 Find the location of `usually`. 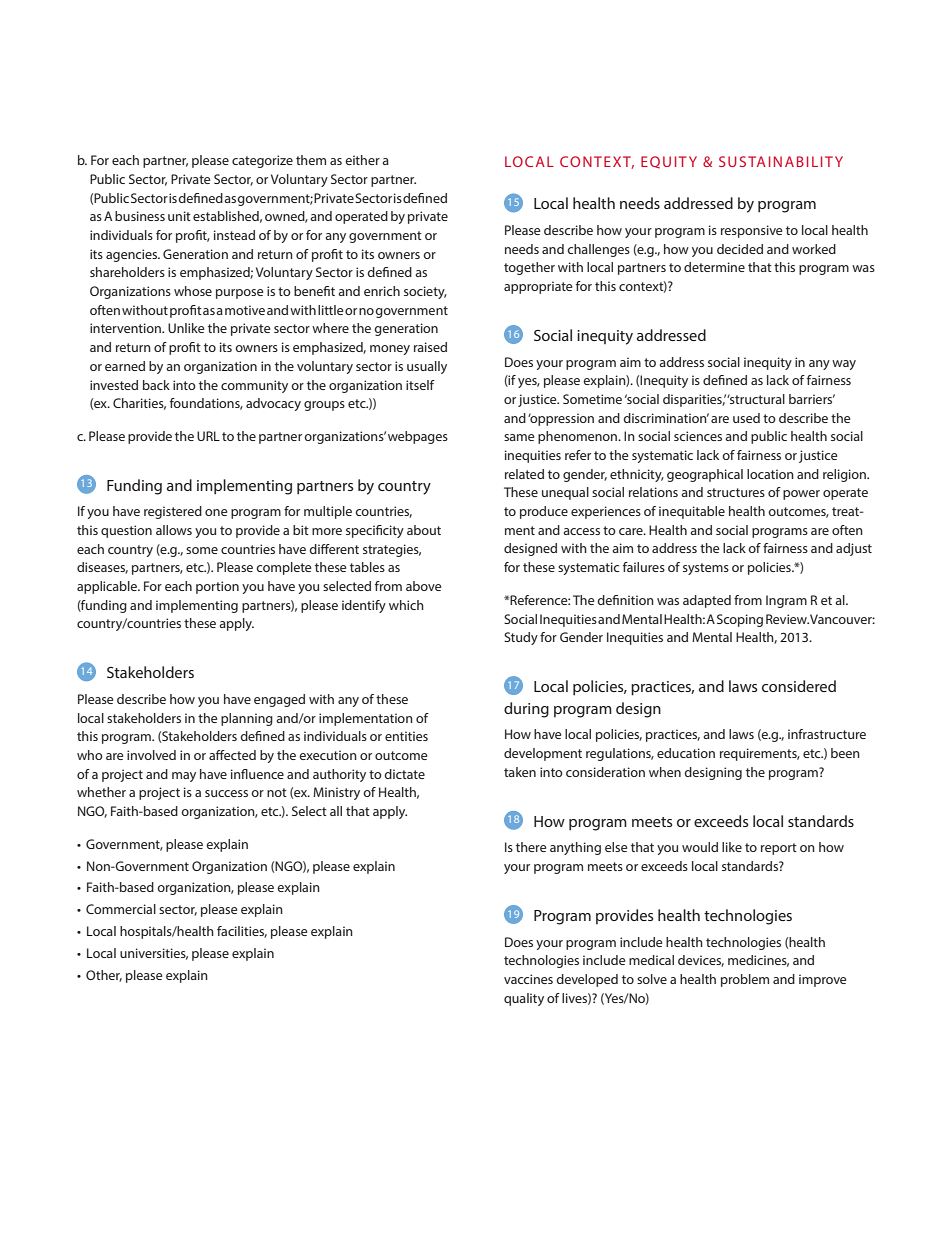

usually is located at coordinates (427, 367).
